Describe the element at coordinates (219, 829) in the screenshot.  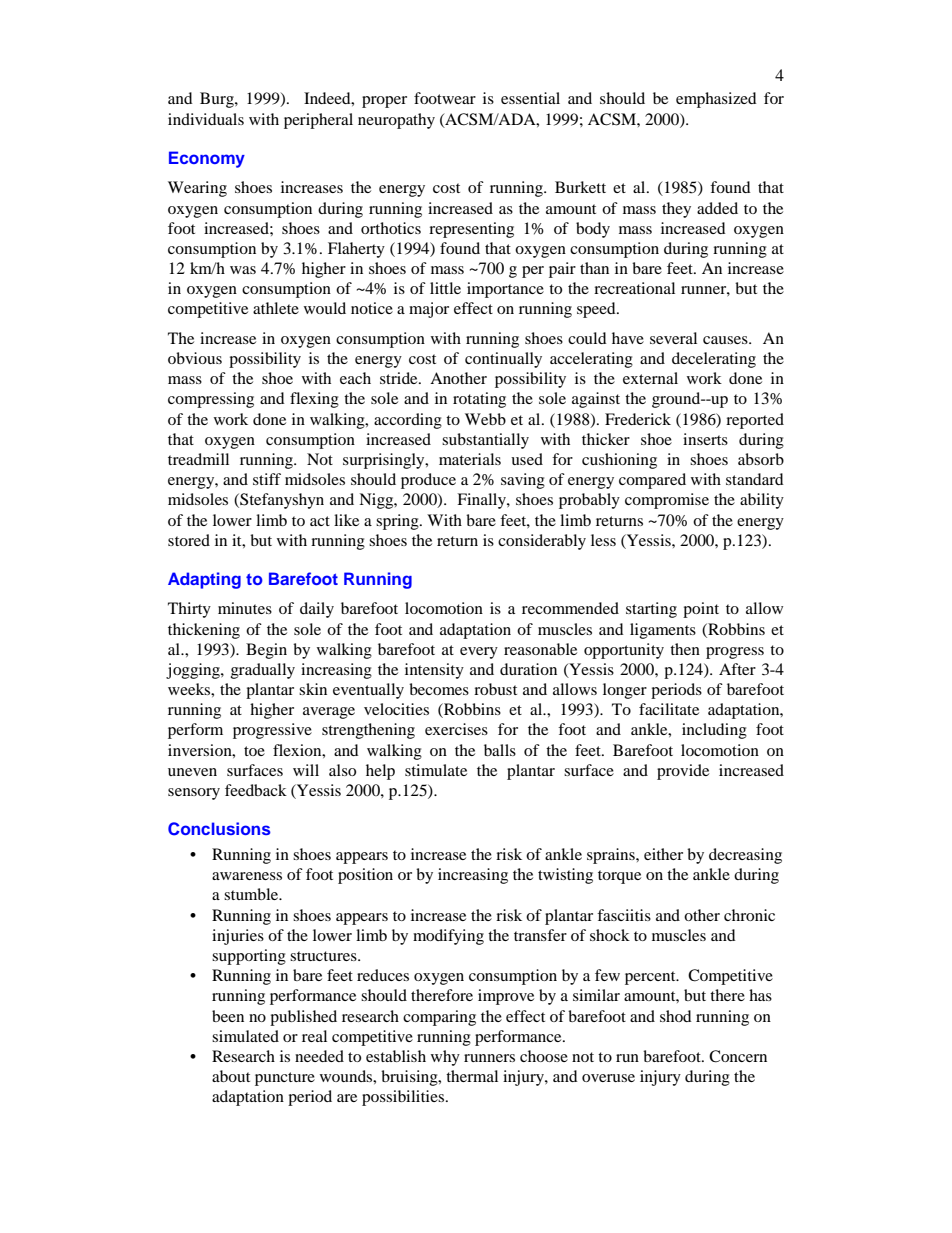
I see `Conclusions` at that location.
